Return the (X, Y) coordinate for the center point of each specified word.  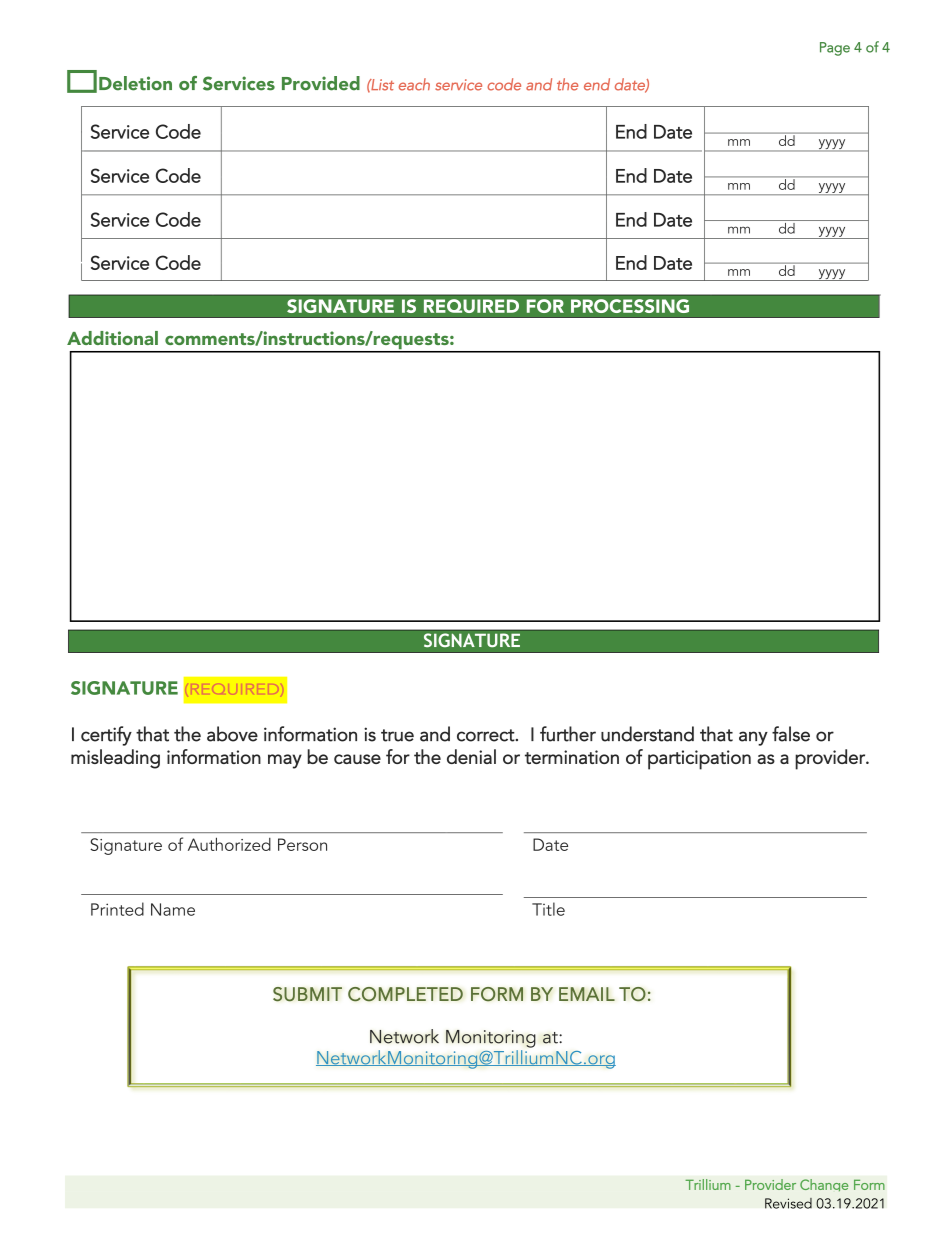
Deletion (135, 83)
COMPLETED (405, 994)
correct (487, 735)
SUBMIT (307, 994)
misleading (115, 759)
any (753, 738)
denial (471, 756)
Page (835, 49)
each (414, 84)
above (232, 734)
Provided (321, 83)
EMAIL (587, 994)
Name (173, 909)
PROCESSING (630, 306)
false (791, 734)
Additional (112, 338)
